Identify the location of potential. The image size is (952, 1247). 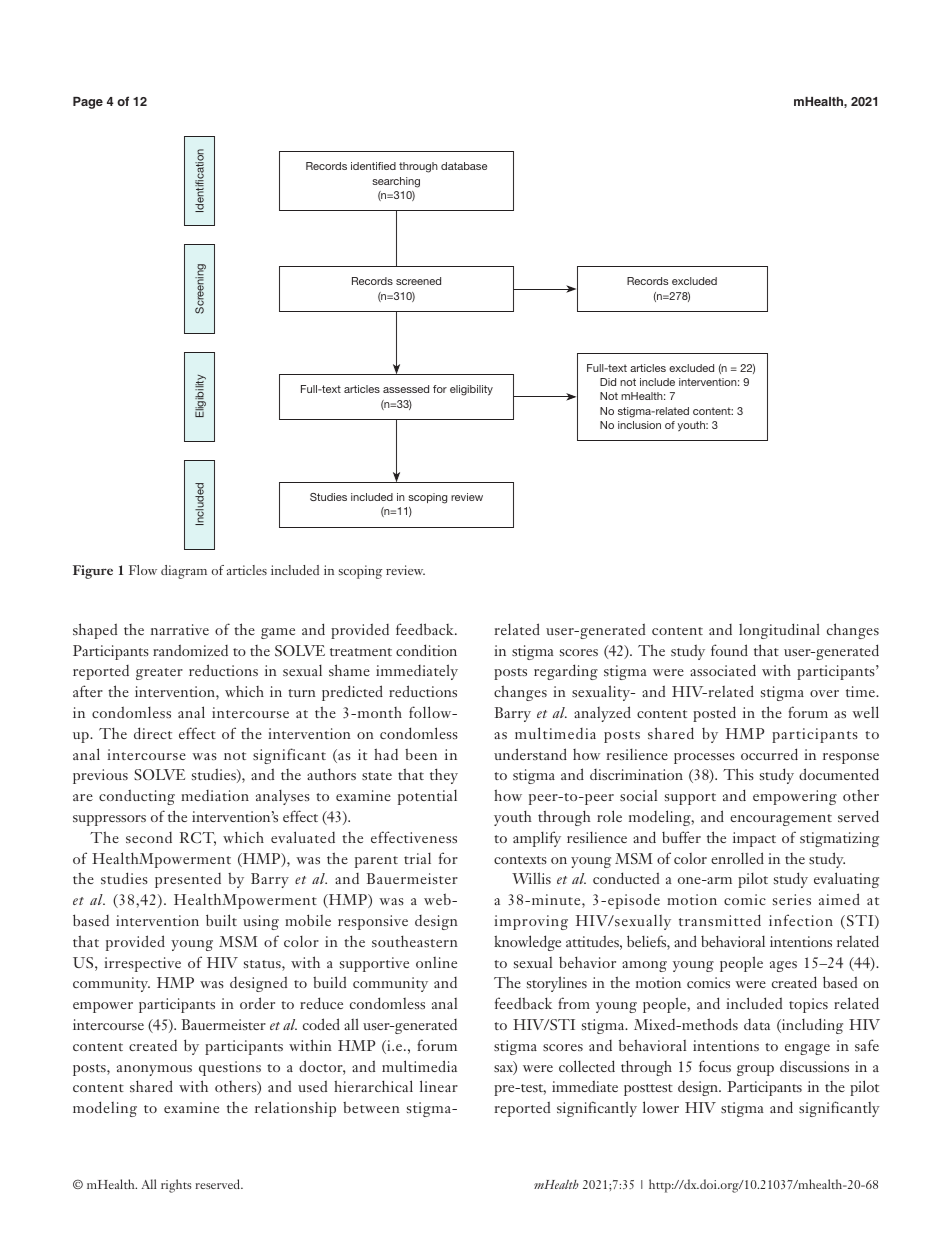
(427, 797).
